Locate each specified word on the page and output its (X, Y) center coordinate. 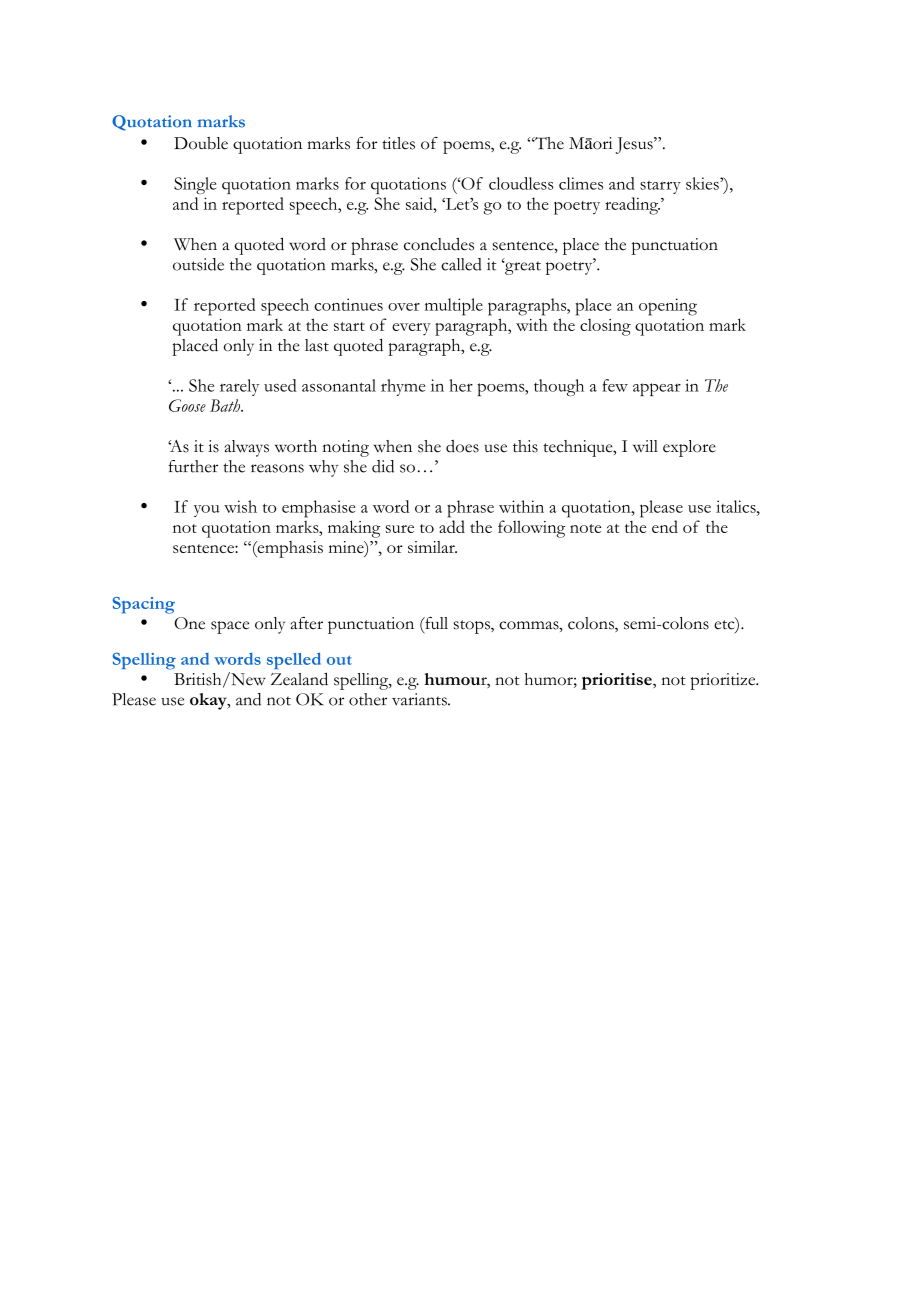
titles (398, 143)
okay (209, 701)
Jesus (635, 145)
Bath (226, 405)
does (462, 446)
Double (201, 143)
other (368, 699)
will (645, 446)
